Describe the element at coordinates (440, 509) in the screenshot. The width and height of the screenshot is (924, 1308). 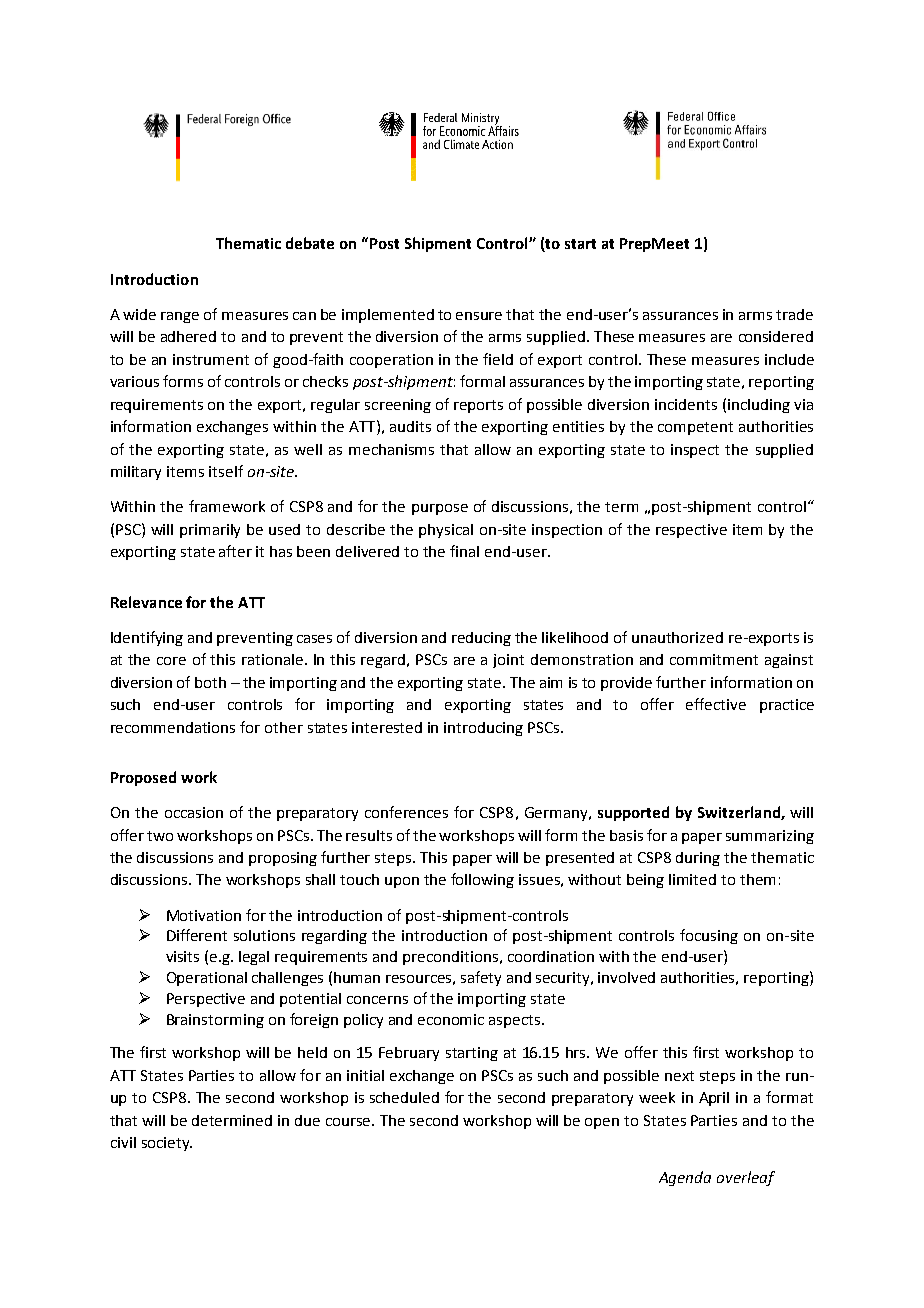
I see `purpose` at that location.
